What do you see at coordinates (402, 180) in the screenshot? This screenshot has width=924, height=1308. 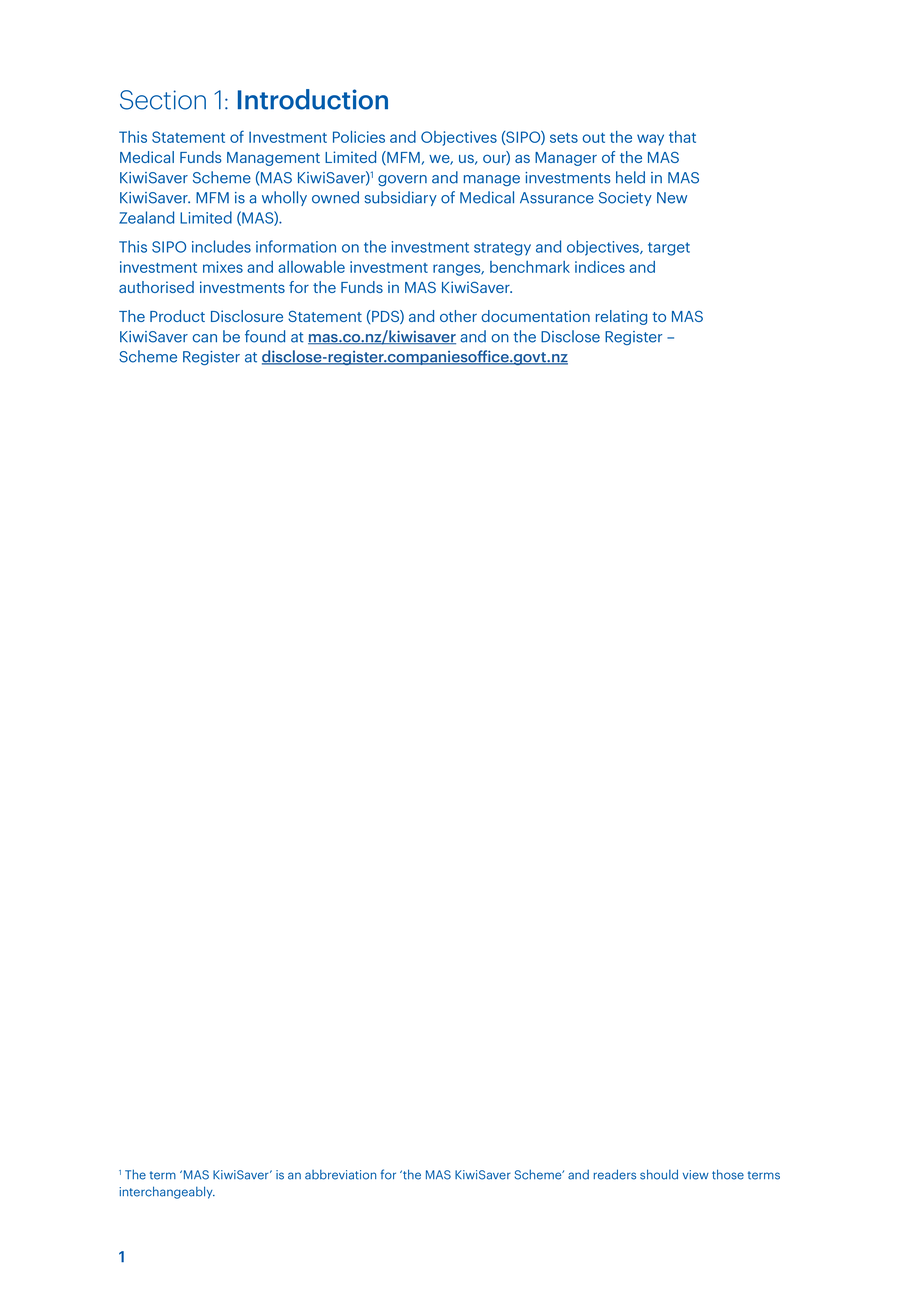 I see `govern` at bounding box center [402, 180].
